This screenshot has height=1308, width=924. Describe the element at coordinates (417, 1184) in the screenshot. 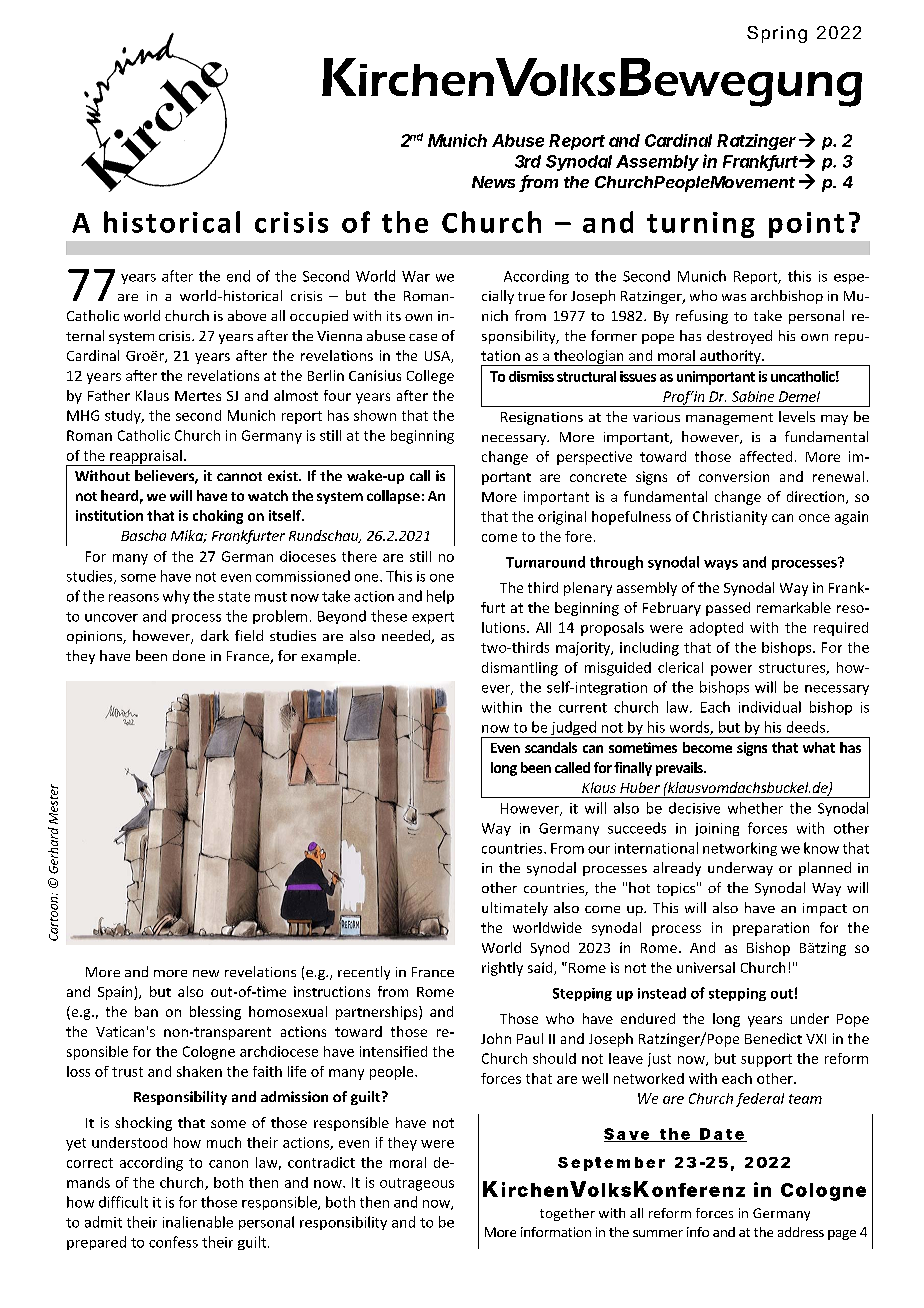

I see `outrageous` at that location.
